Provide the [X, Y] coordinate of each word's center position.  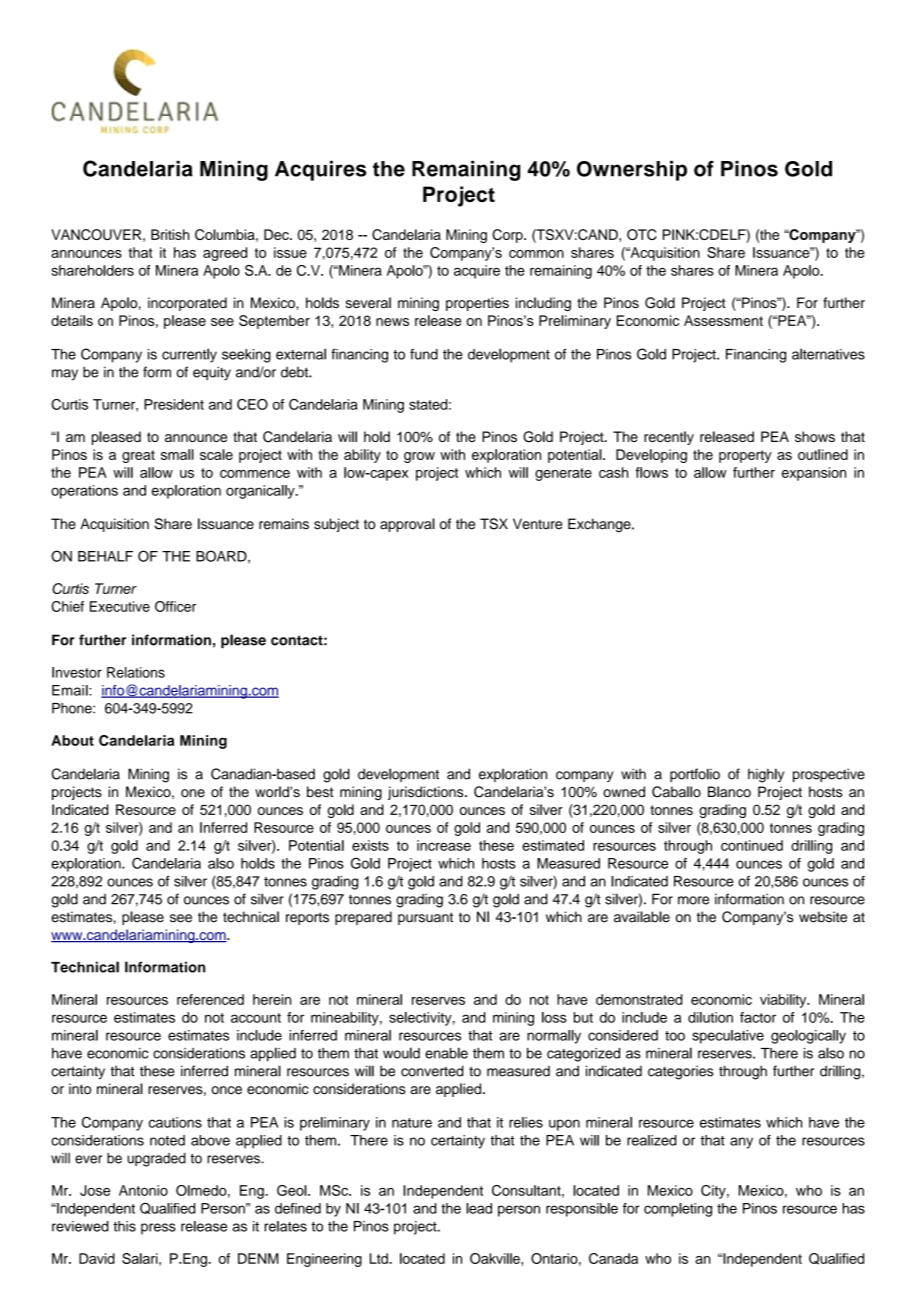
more [693, 900]
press [158, 1229]
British [170, 234]
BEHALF [105, 556]
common [536, 254]
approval [407, 525]
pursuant [425, 918]
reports [307, 918]
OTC [642, 234]
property [745, 456]
